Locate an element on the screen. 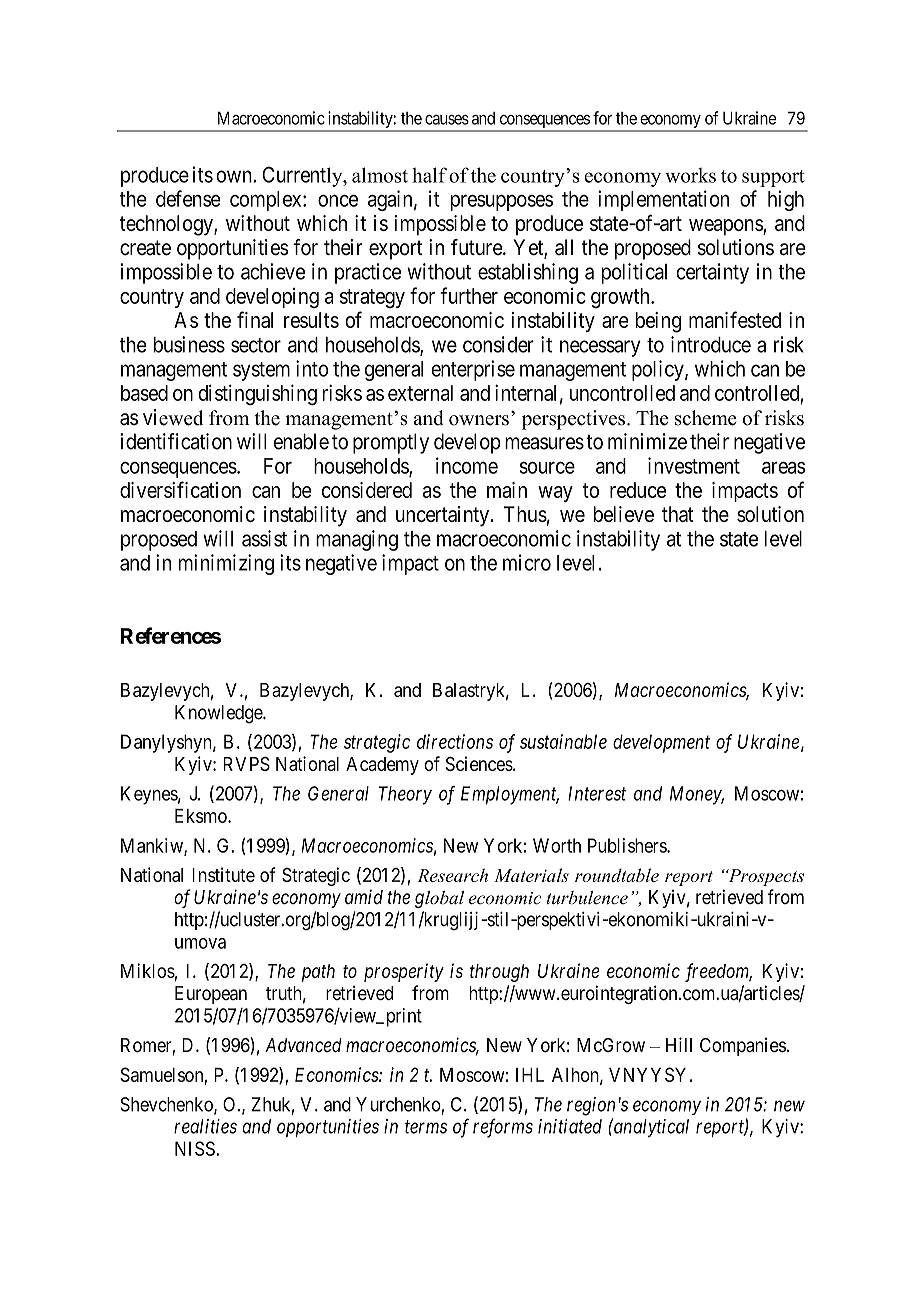 This screenshot has height=1305, width=924. Thus is located at coordinates (525, 514).
